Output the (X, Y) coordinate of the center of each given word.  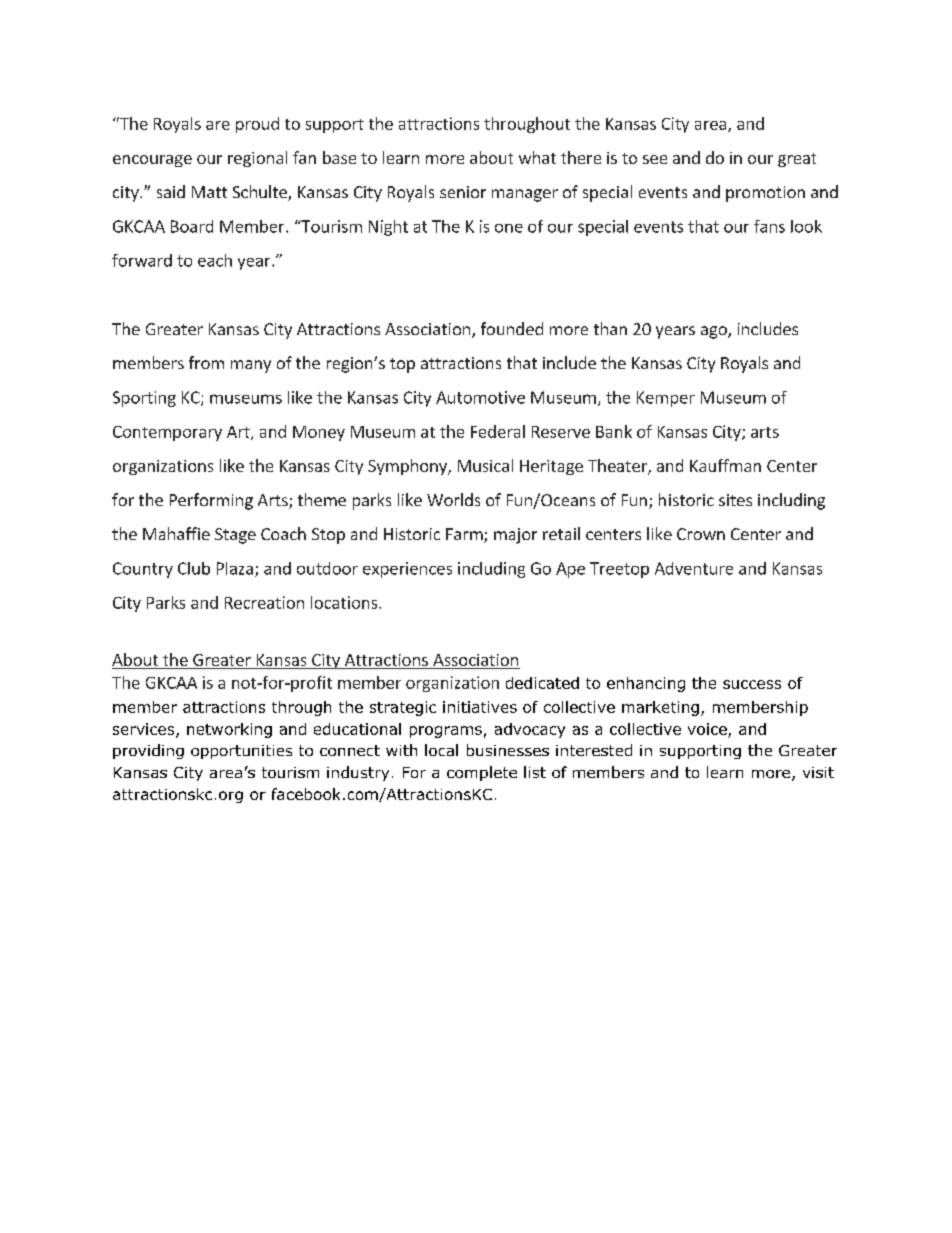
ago (715, 332)
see (655, 159)
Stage (235, 536)
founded (512, 328)
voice (707, 729)
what (537, 157)
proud (257, 125)
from (206, 362)
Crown (701, 534)
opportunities (241, 752)
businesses (508, 750)
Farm (465, 535)
